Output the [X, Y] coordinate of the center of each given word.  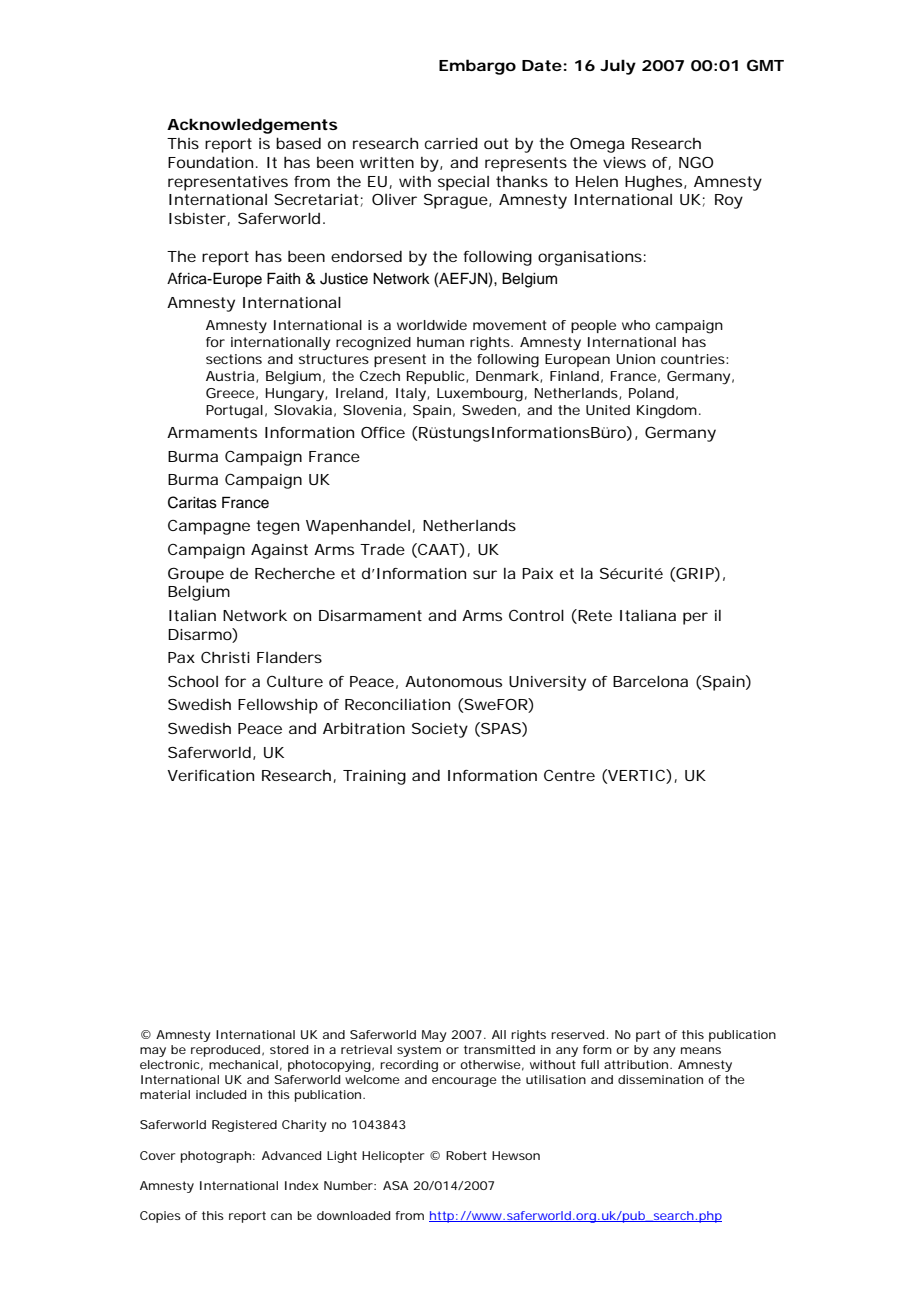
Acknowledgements [252, 126]
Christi [225, 657]
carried [451, 143]
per [695, 618]
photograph [216, 1157]
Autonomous [453, 681]
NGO [696, 162]
